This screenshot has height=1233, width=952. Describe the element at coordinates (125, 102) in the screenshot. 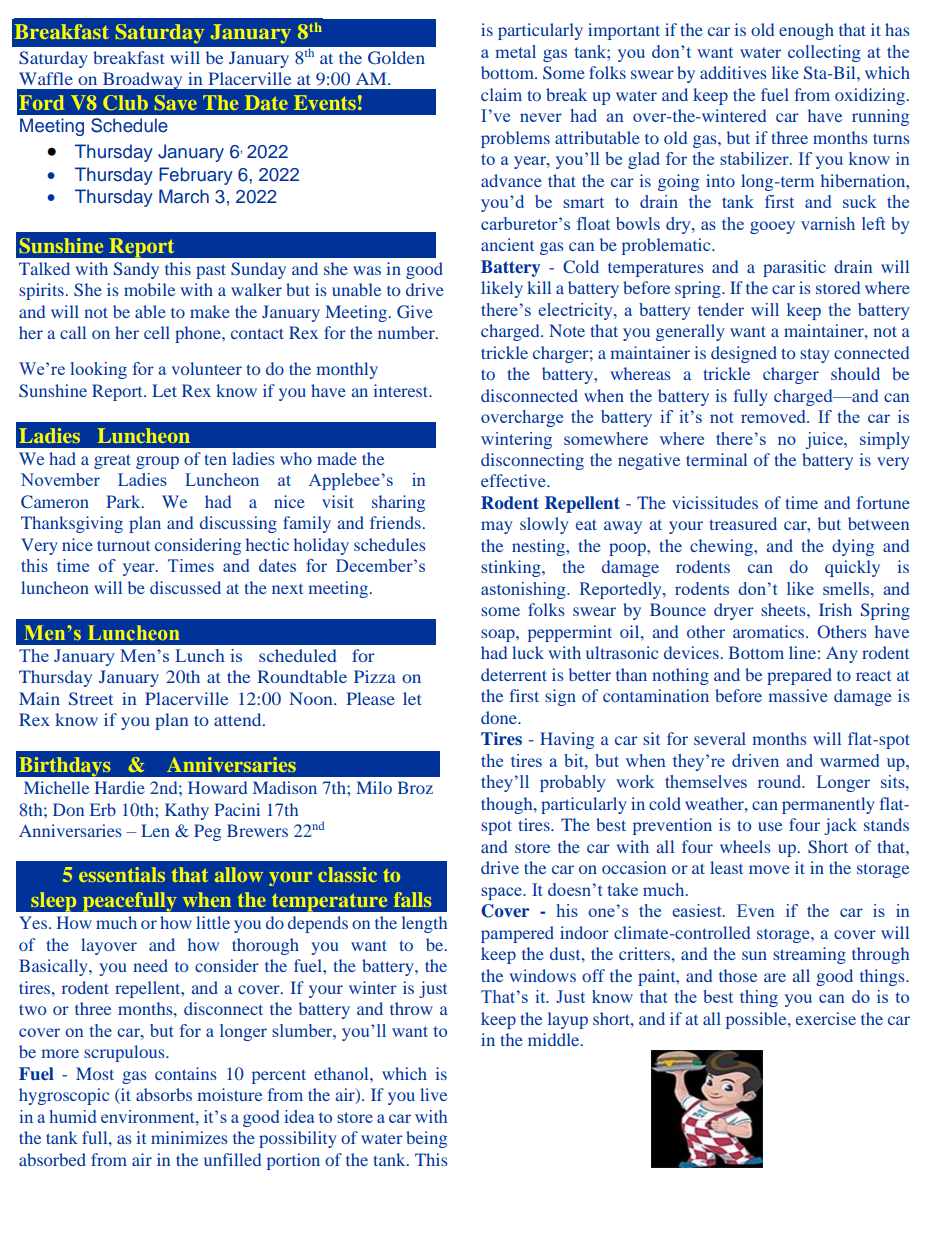

I see `Club` at that location.
